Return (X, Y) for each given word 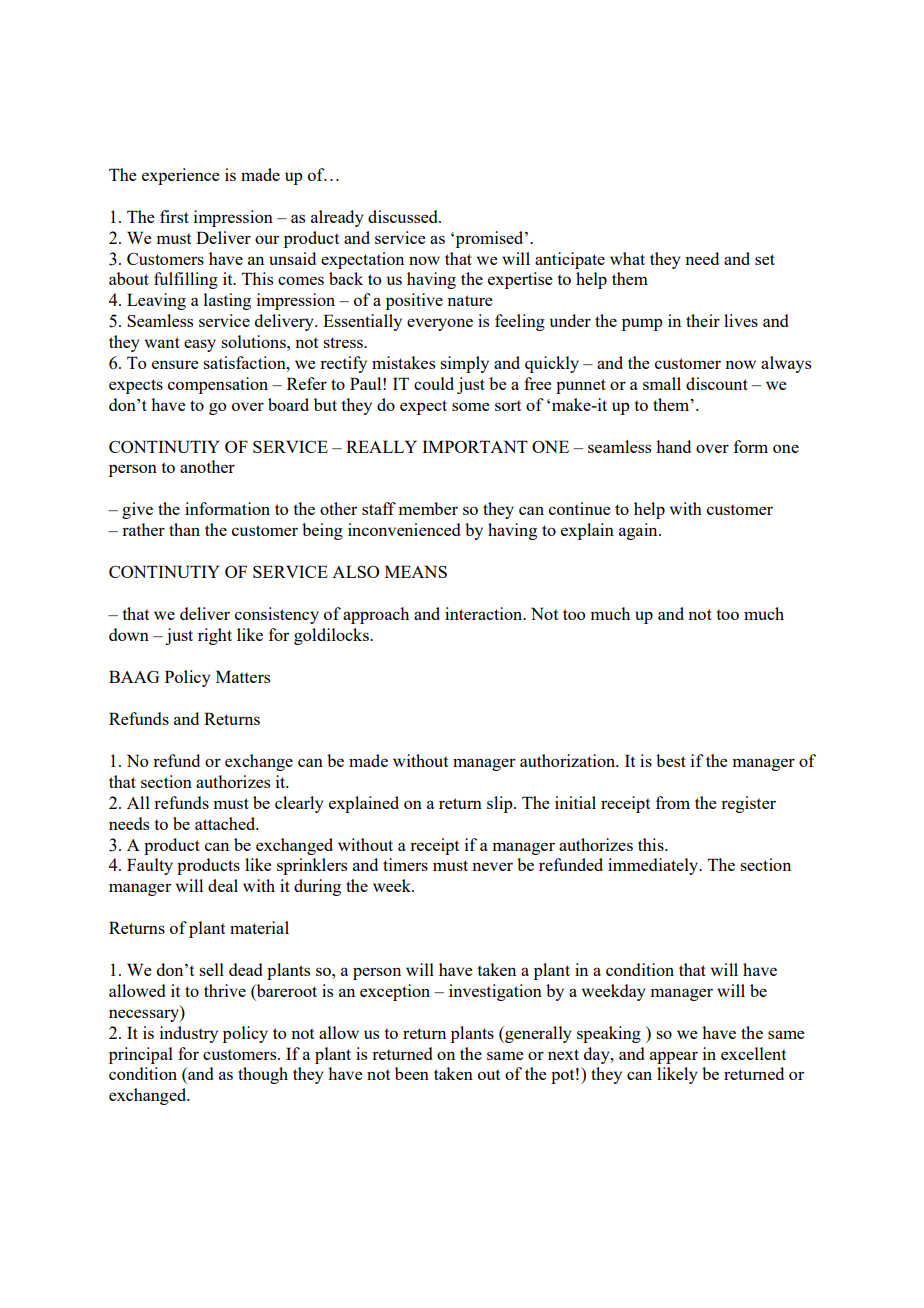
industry (189, 1034)
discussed (404, 216)
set (765, 259)
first (174, 216)
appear (674, 1057)
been (412, 1073)
